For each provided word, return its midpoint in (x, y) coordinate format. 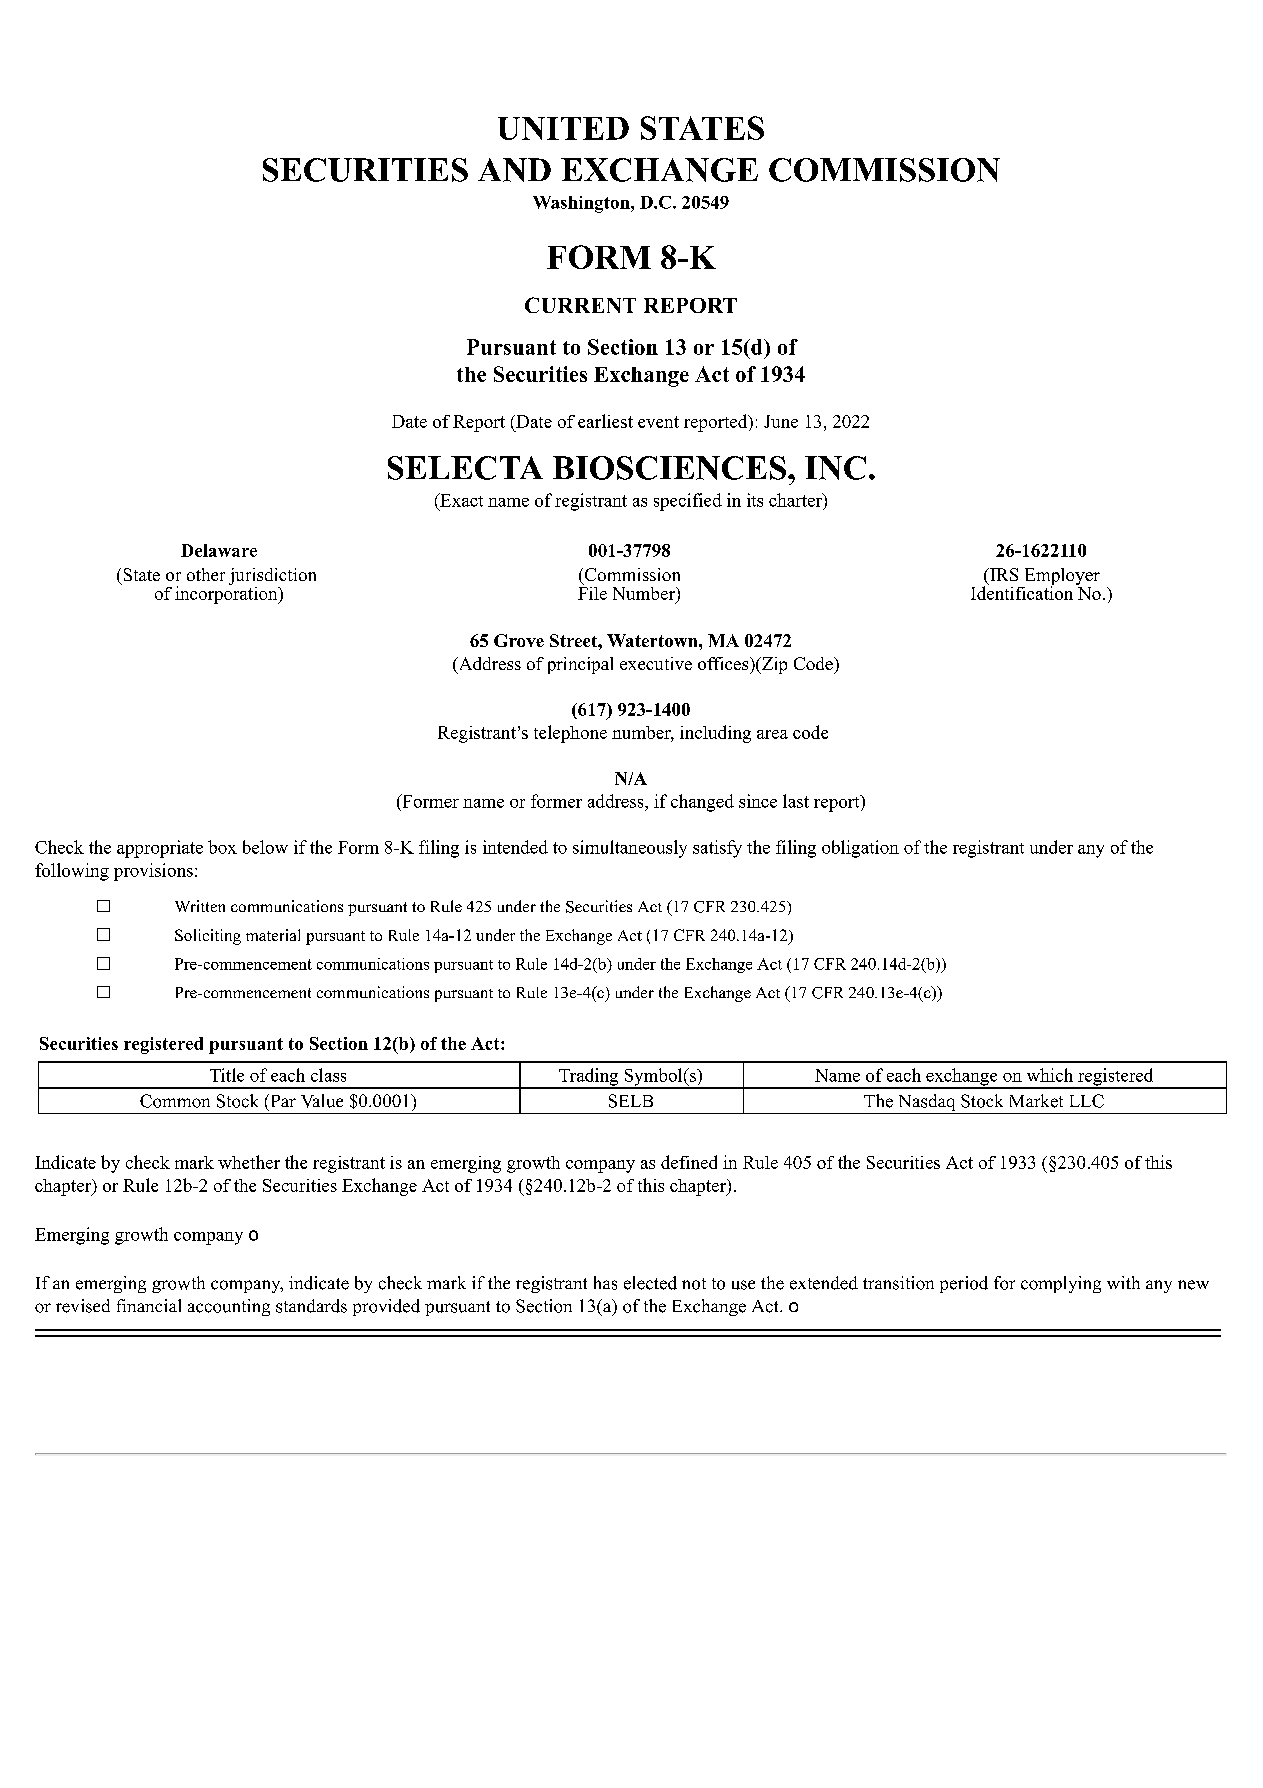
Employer (1061, 578)
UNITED (563, 128)
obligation (860, 849)
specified (688, 502)
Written (200, 906)
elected (650, 1283)
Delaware (219, 550)
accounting (229, 1307)
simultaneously (630, 849)
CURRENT (580, 305)
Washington (582, 204)
